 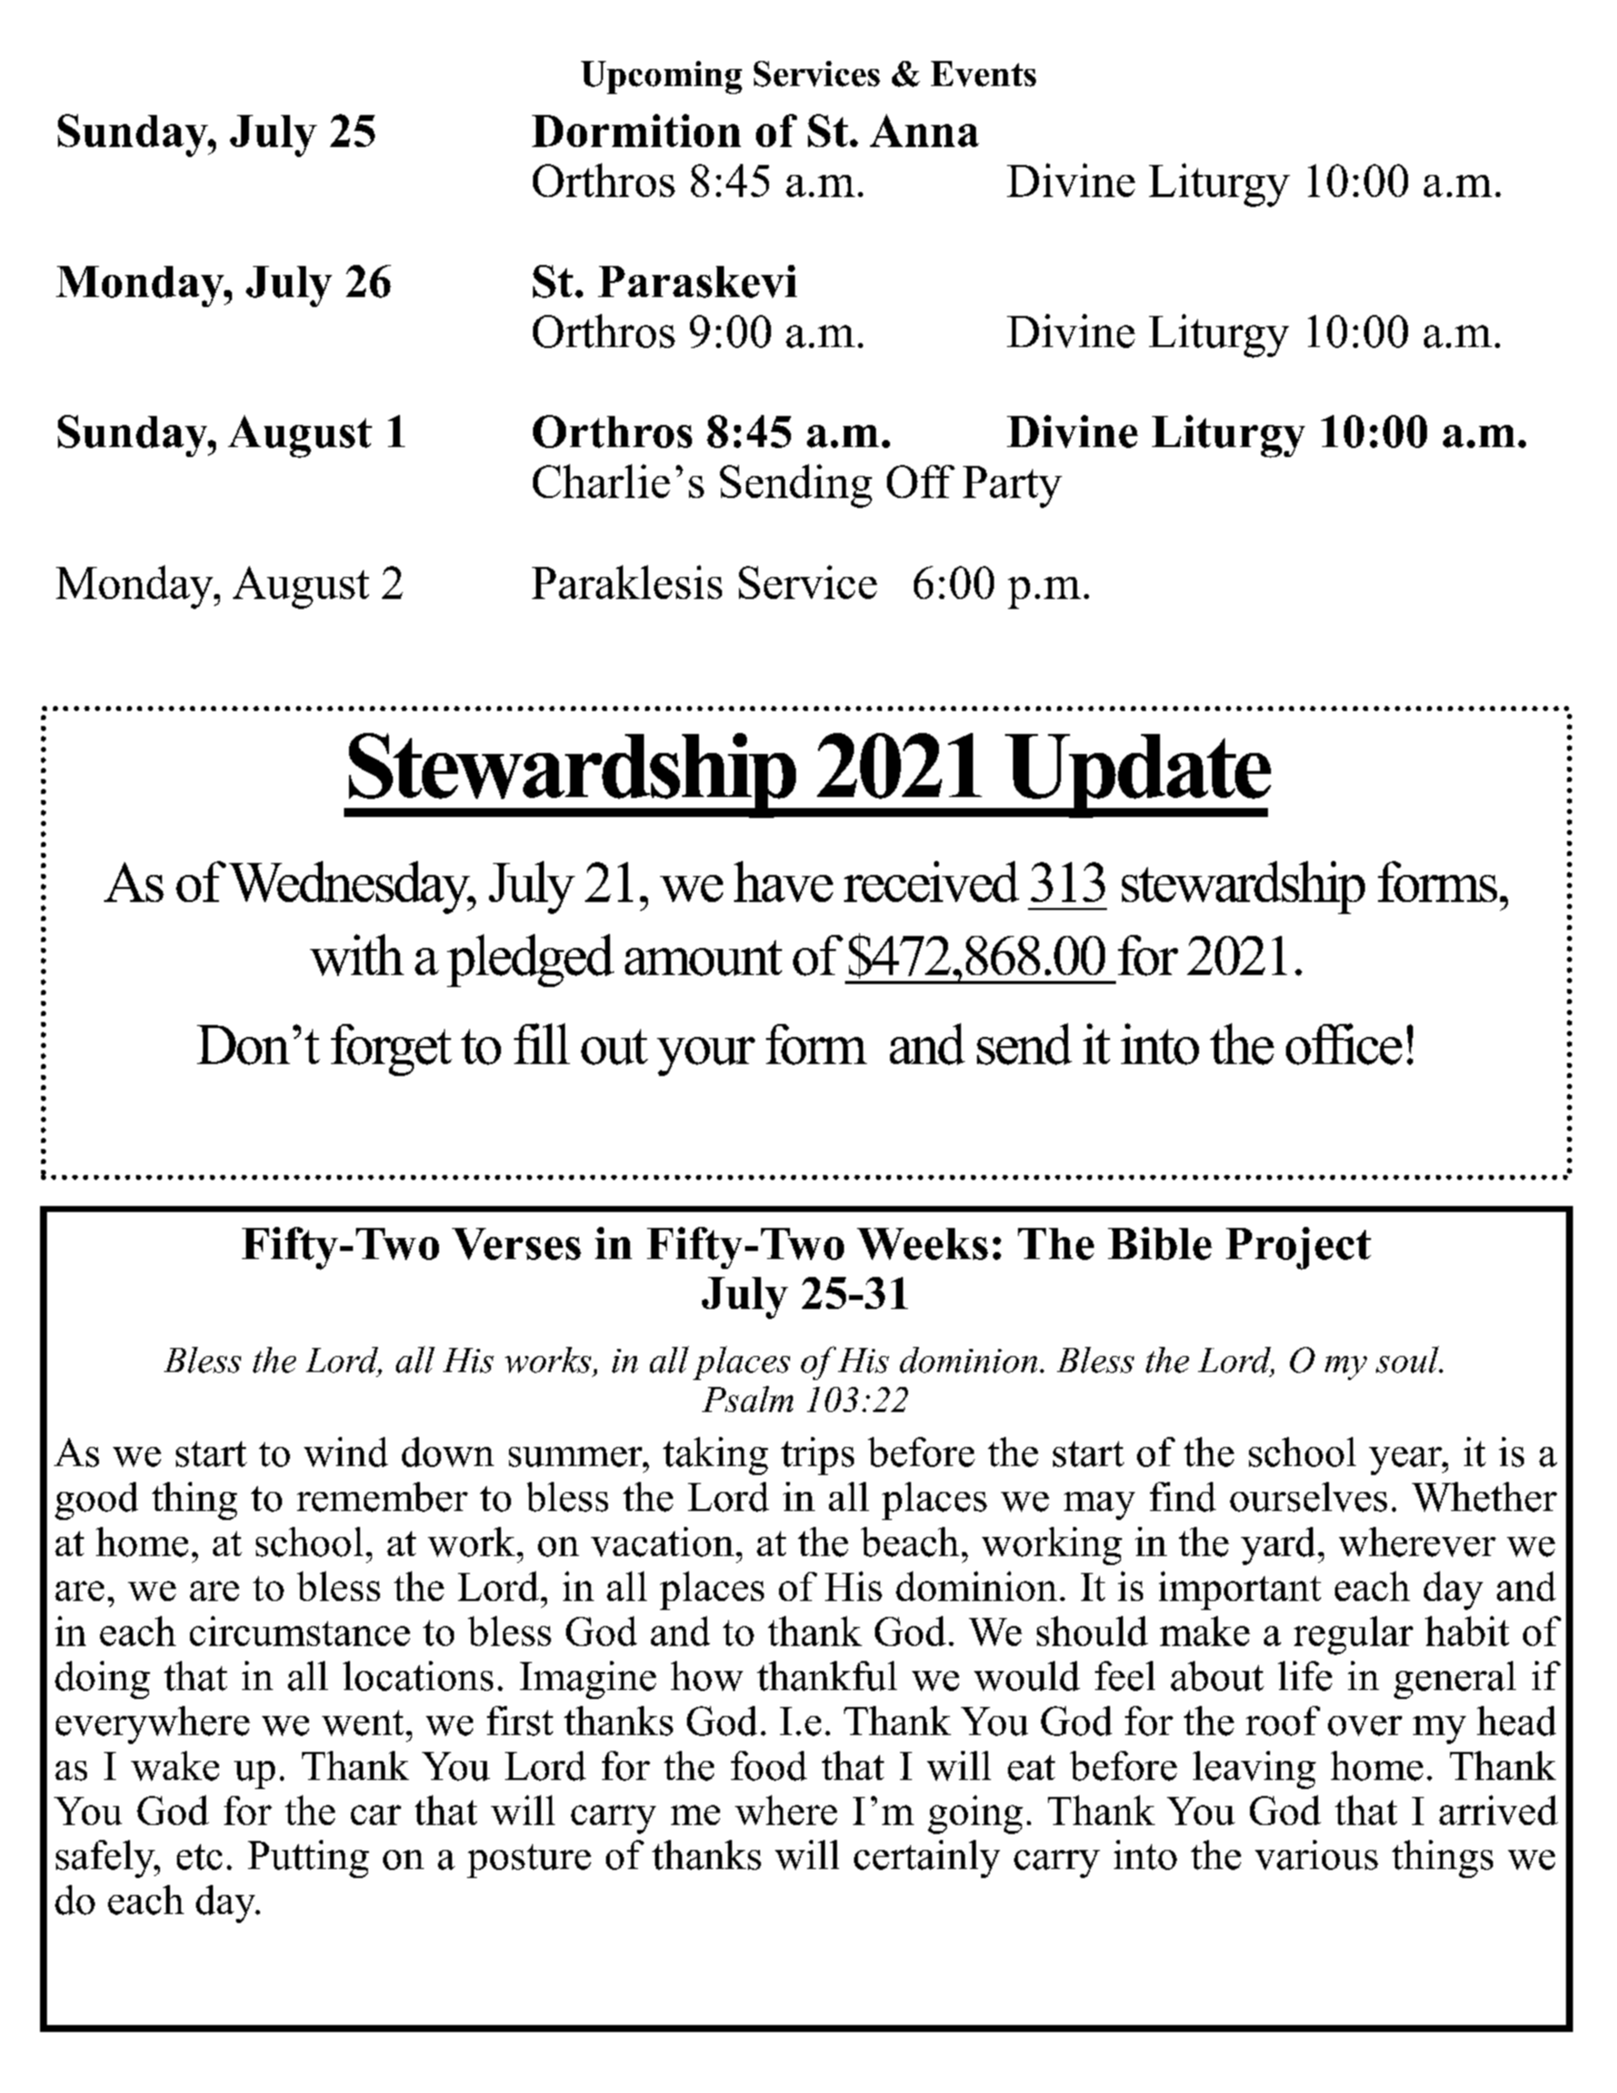 I want to click on with, so click(x=357, y=955).
